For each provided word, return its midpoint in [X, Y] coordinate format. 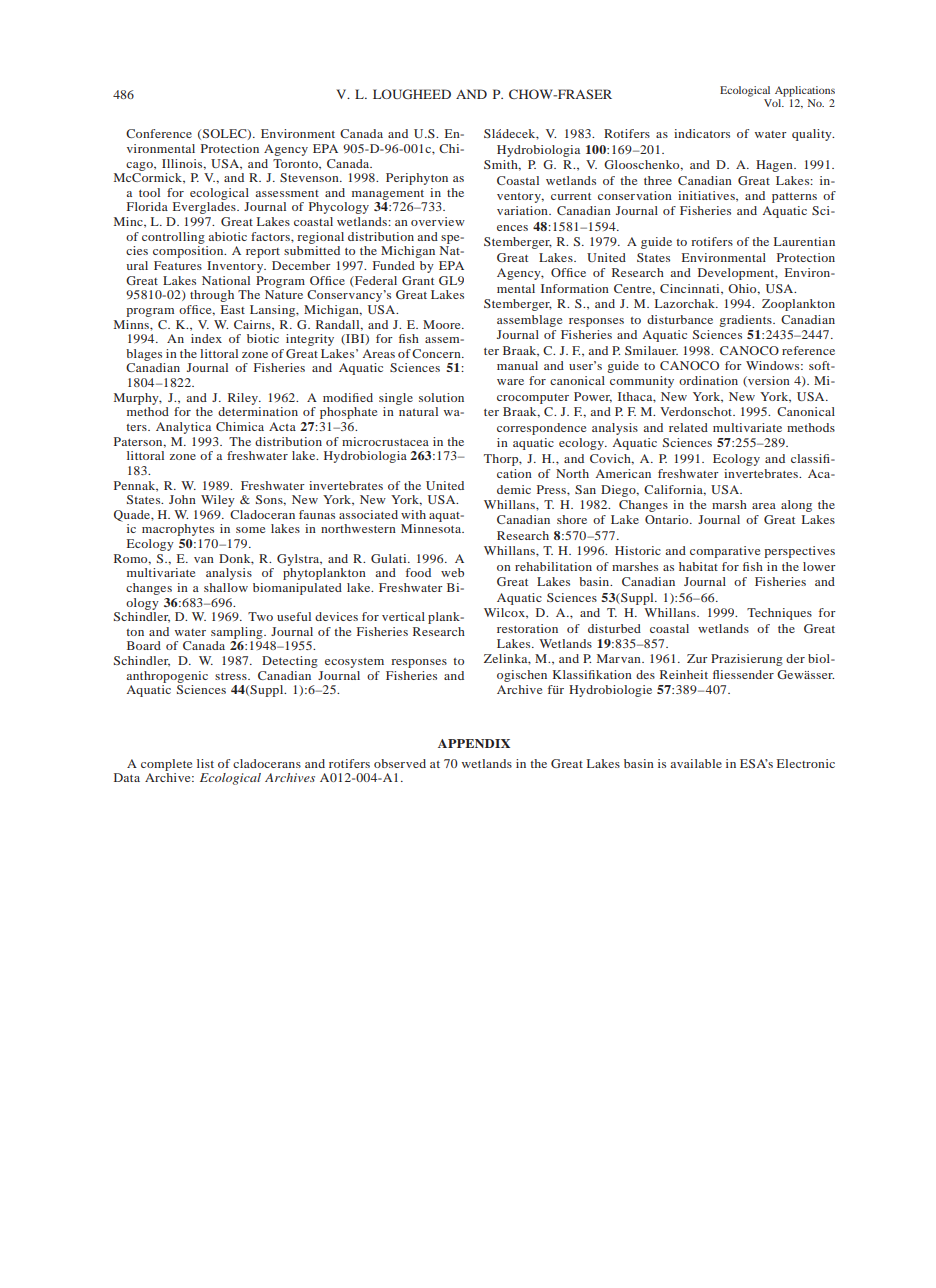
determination [258, 411]
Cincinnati [691, 289]
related [688, 427]
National [226, 280]
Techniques [779, 614]
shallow [226, 587]
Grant [418, 280]
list [205, 763]
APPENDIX [474, 743]
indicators [702, 133]
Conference [159, 133]
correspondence [541, 429]
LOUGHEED [412, 94]
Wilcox [505, 613]
